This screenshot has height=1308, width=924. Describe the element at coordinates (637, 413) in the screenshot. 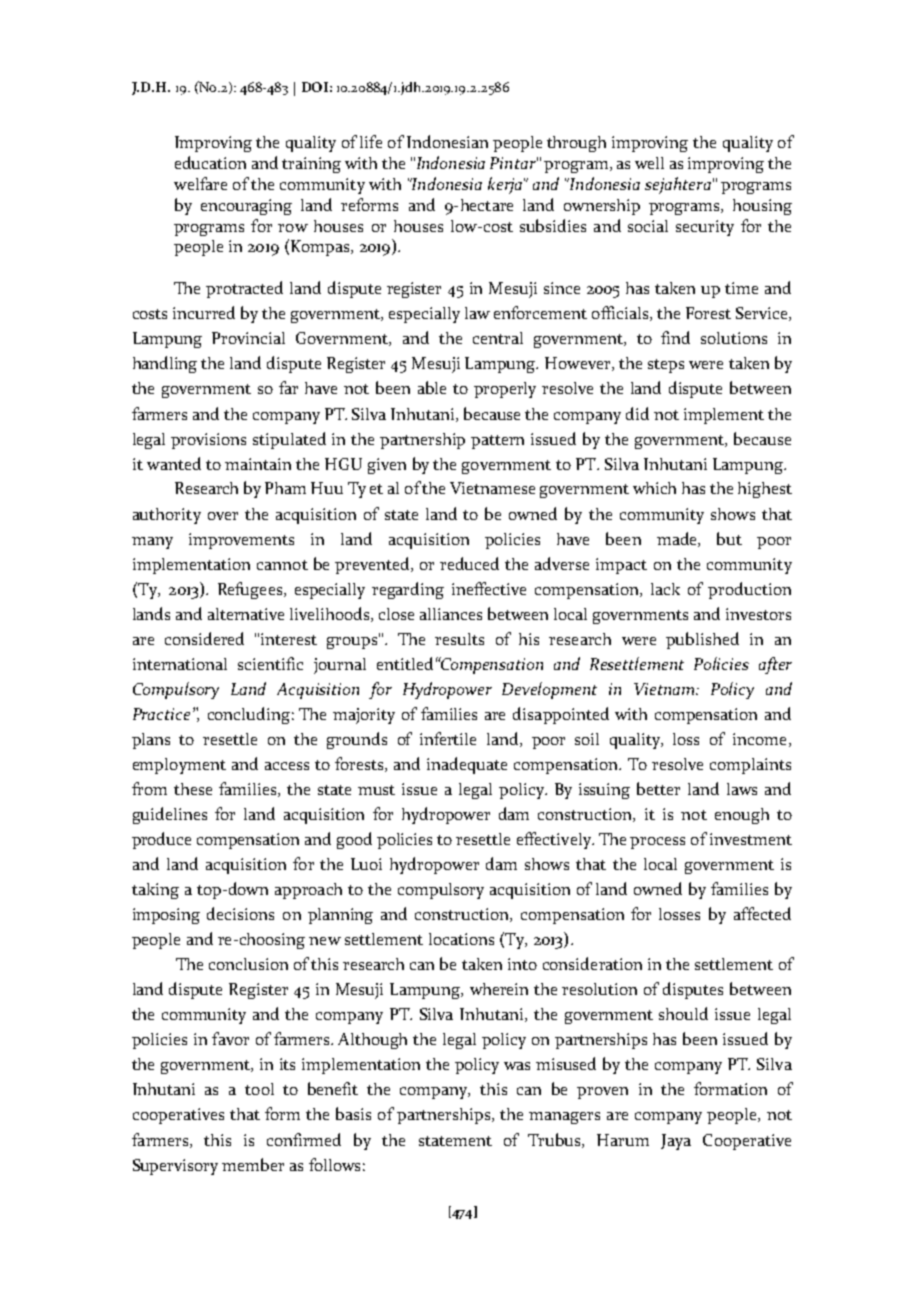

I see `did` at that location.
